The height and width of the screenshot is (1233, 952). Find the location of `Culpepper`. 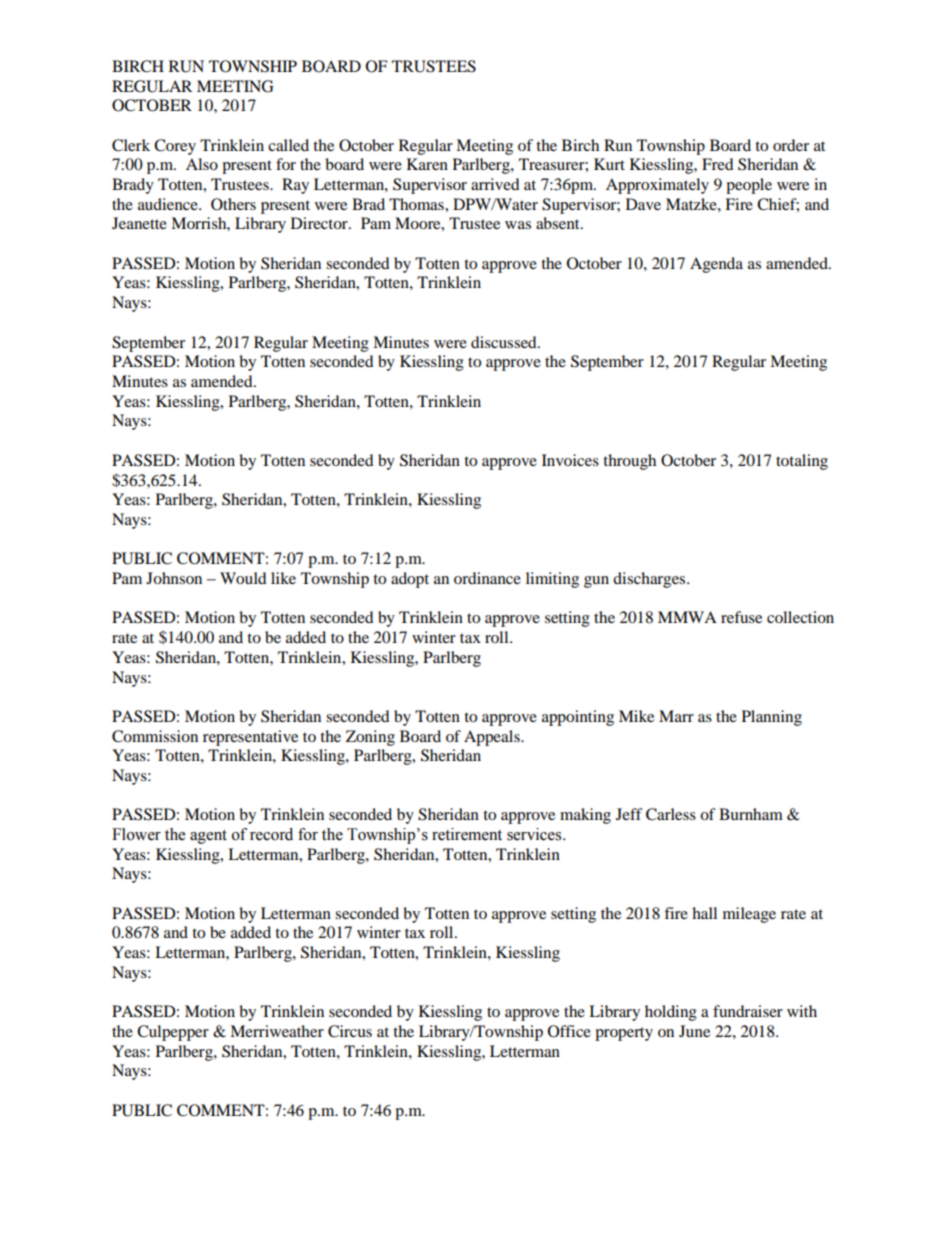

Culpepper is located at coordinates (173, 1033).
